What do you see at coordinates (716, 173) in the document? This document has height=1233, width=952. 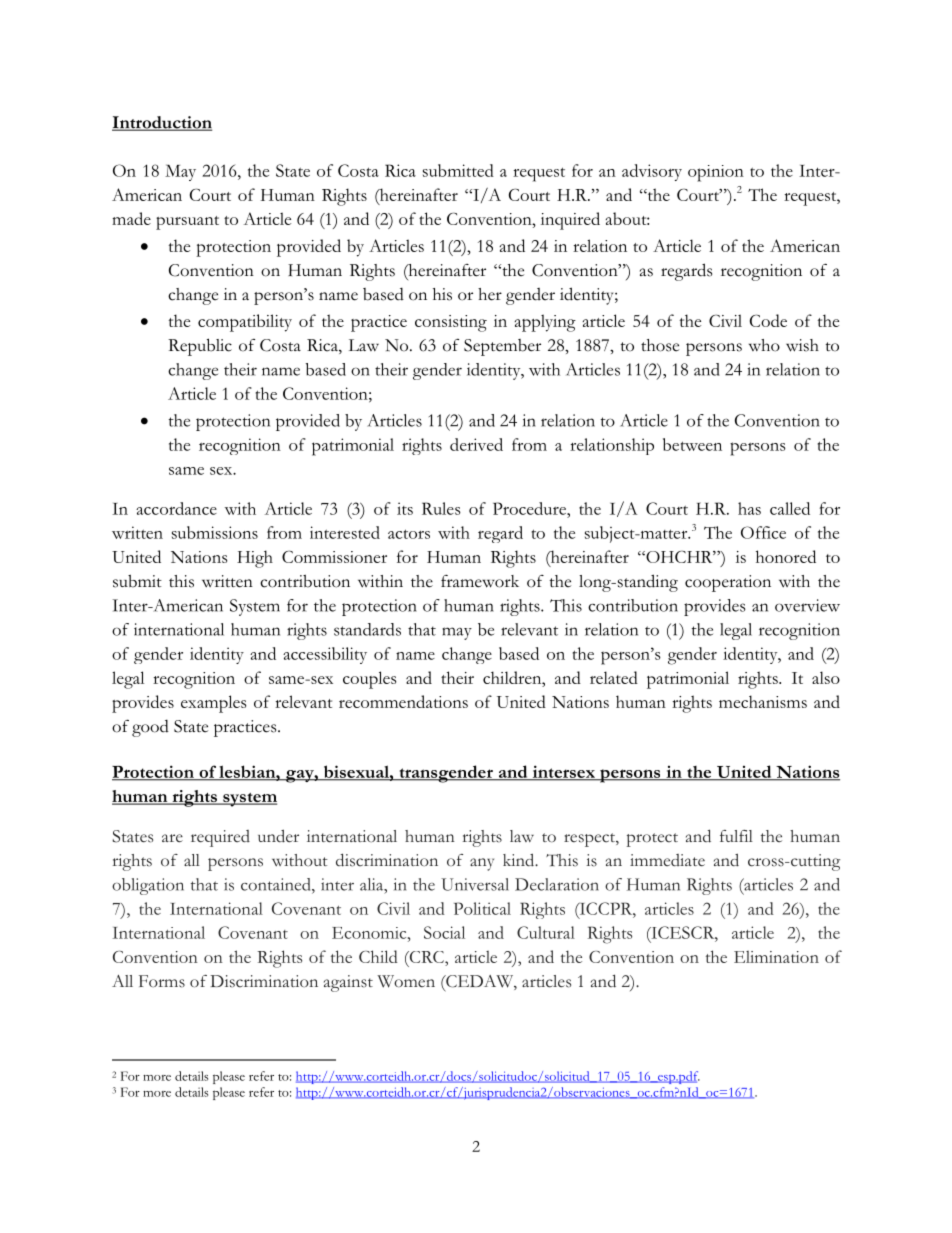 I see `opinion` at bounding box center [716, 173].
